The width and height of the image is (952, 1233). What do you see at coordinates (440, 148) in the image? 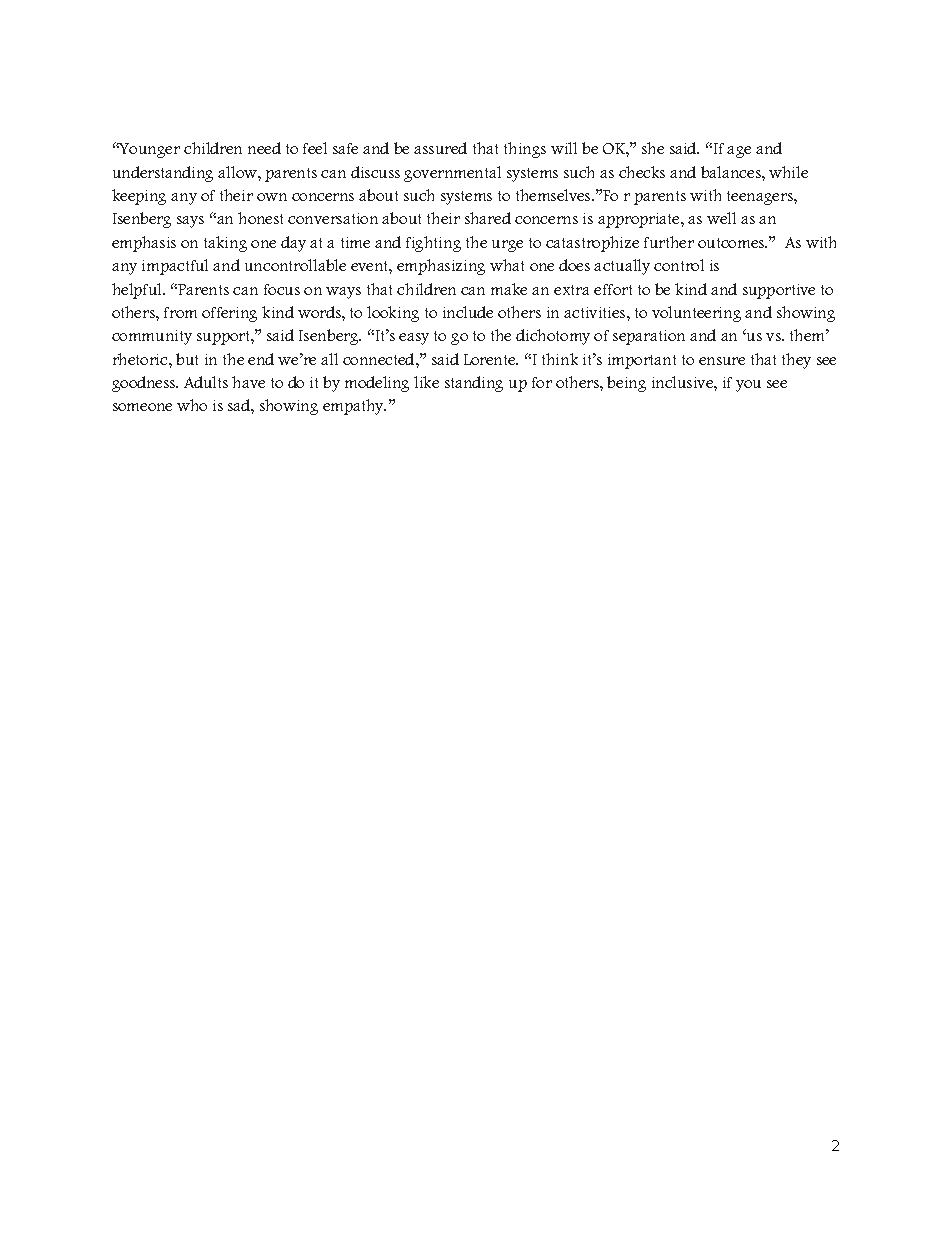
I see `assured` at bounding box center [440, 148].
